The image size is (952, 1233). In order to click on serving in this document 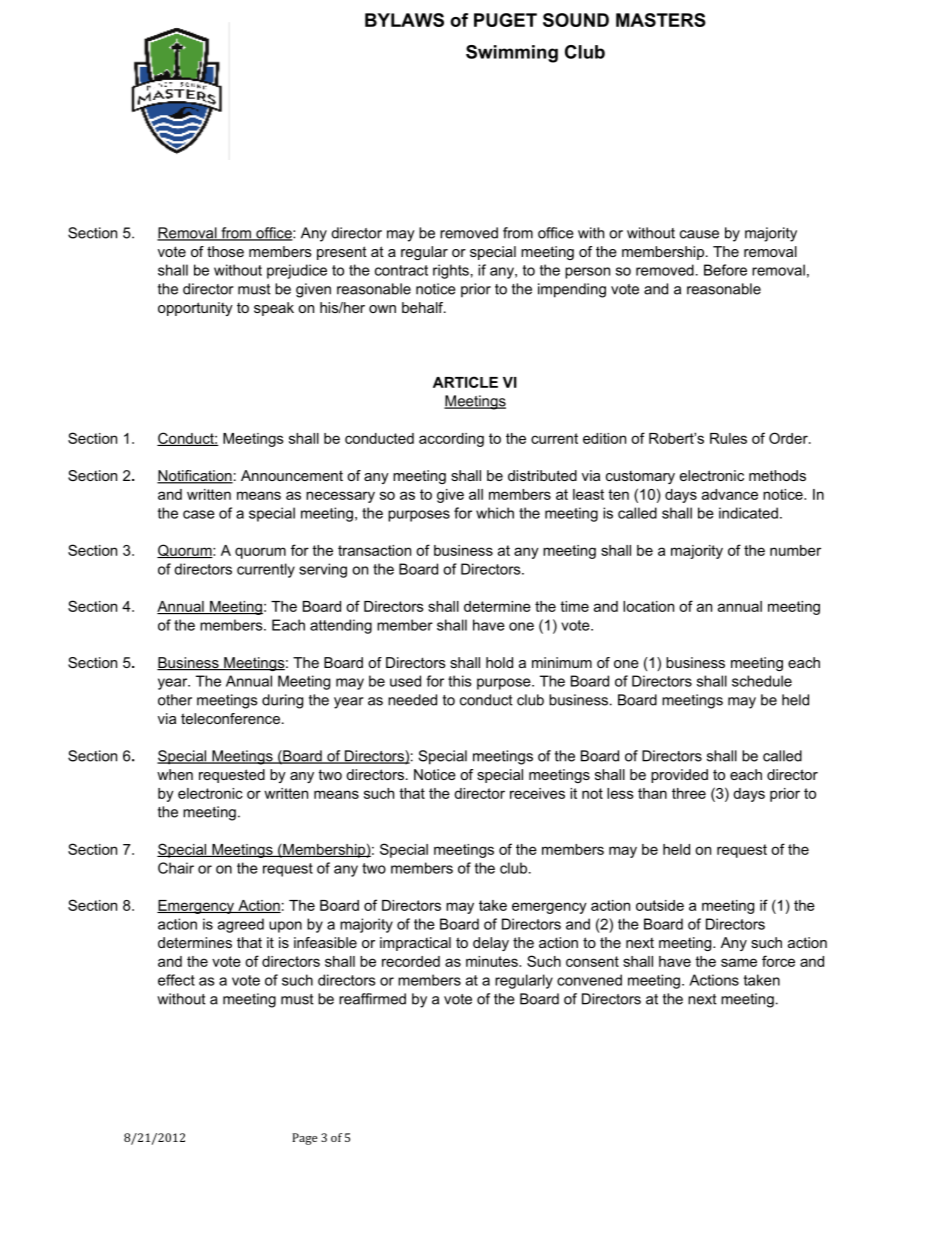, I will do `click(323, 570)`.
